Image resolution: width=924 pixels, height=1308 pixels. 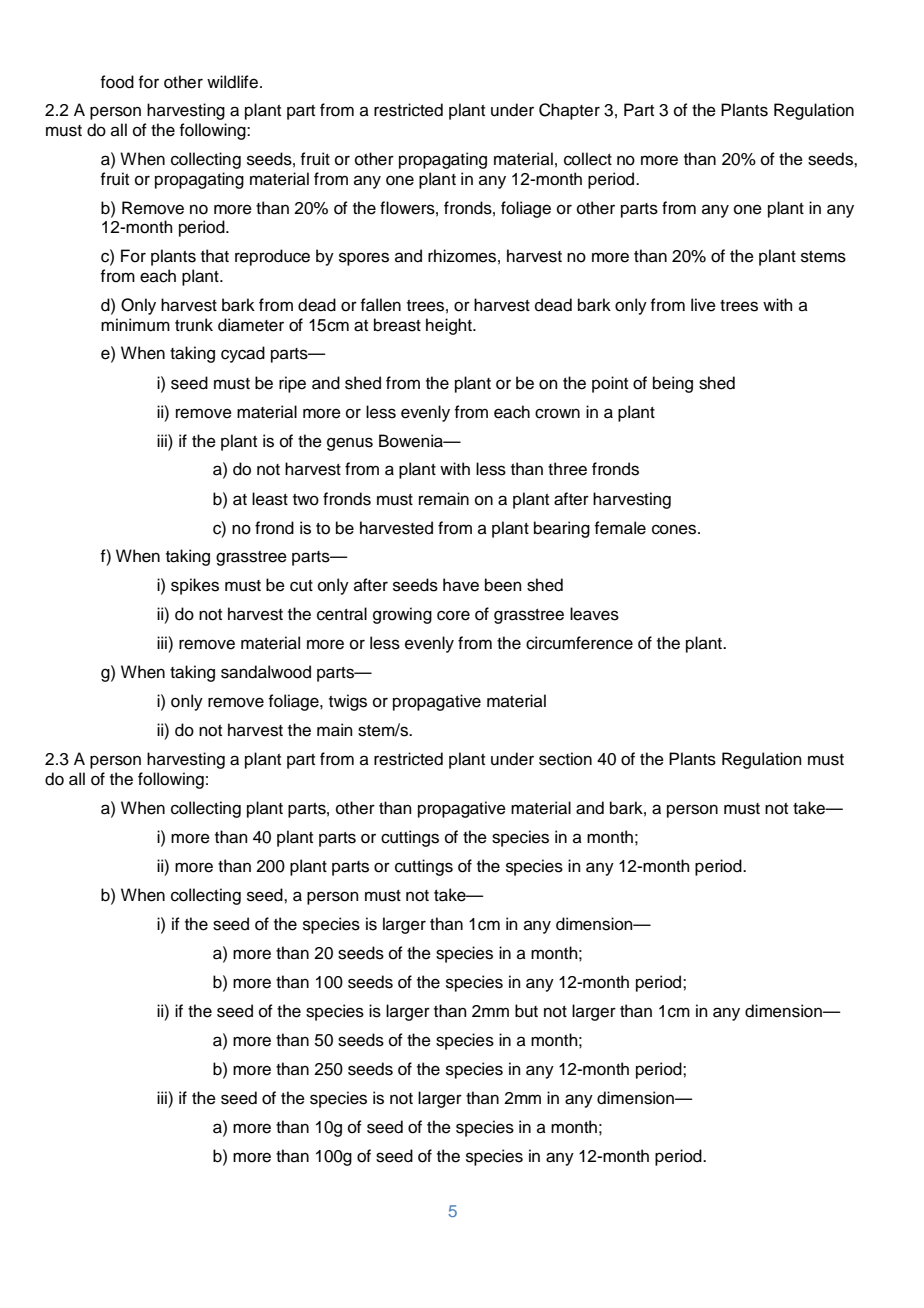 What do you see at coordinates (620, 528) in the screenshot?
I see `female` at bounding box center [620, 528].
